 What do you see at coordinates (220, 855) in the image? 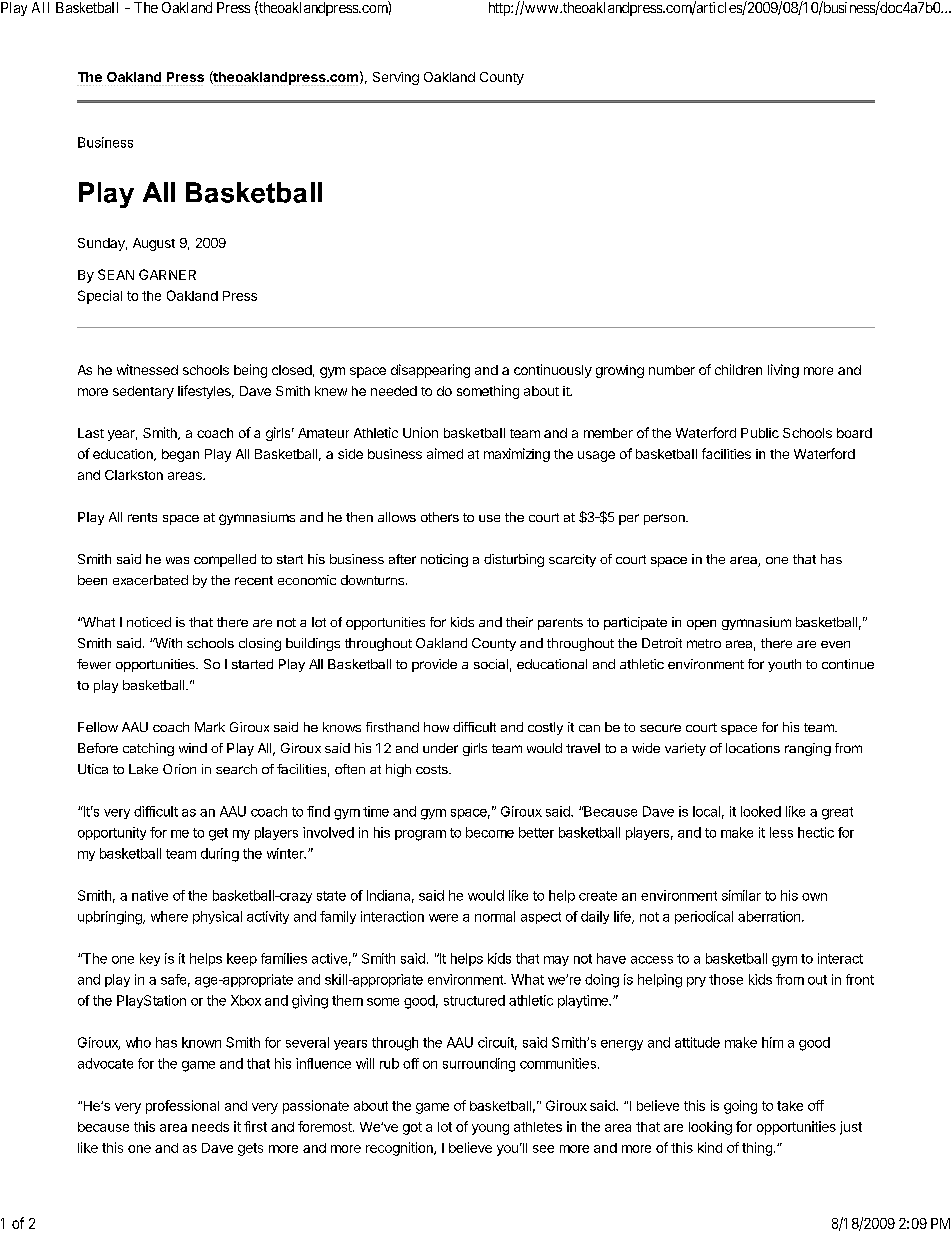
I see `during` at bounding box center [220, 855].
